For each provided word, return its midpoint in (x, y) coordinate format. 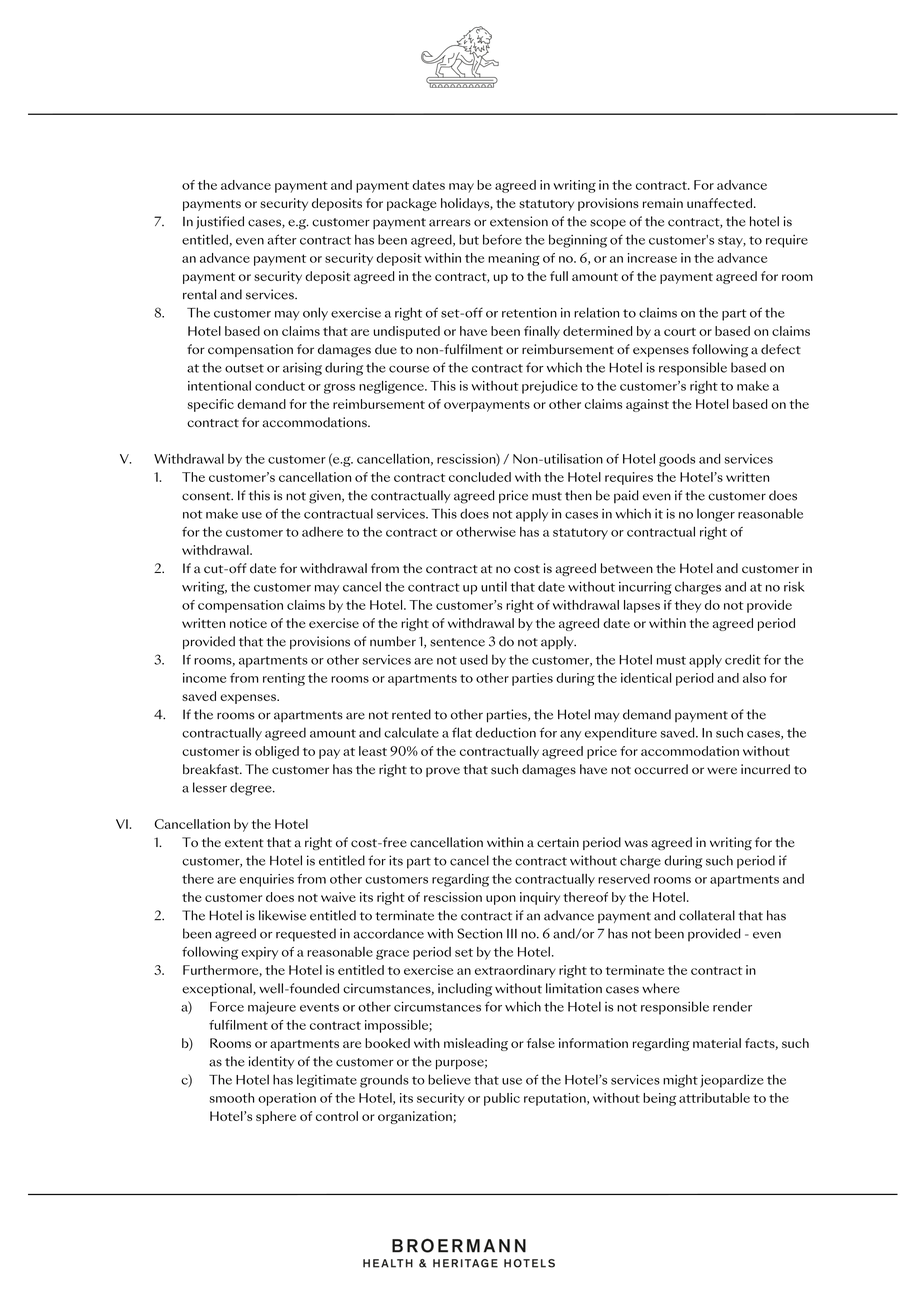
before (502, 239)
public (502, 1099)
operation (287, 1099)
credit (743, 659)
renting (284, 679)
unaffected (719, 203)
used (474, 659)
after (282, 239)
